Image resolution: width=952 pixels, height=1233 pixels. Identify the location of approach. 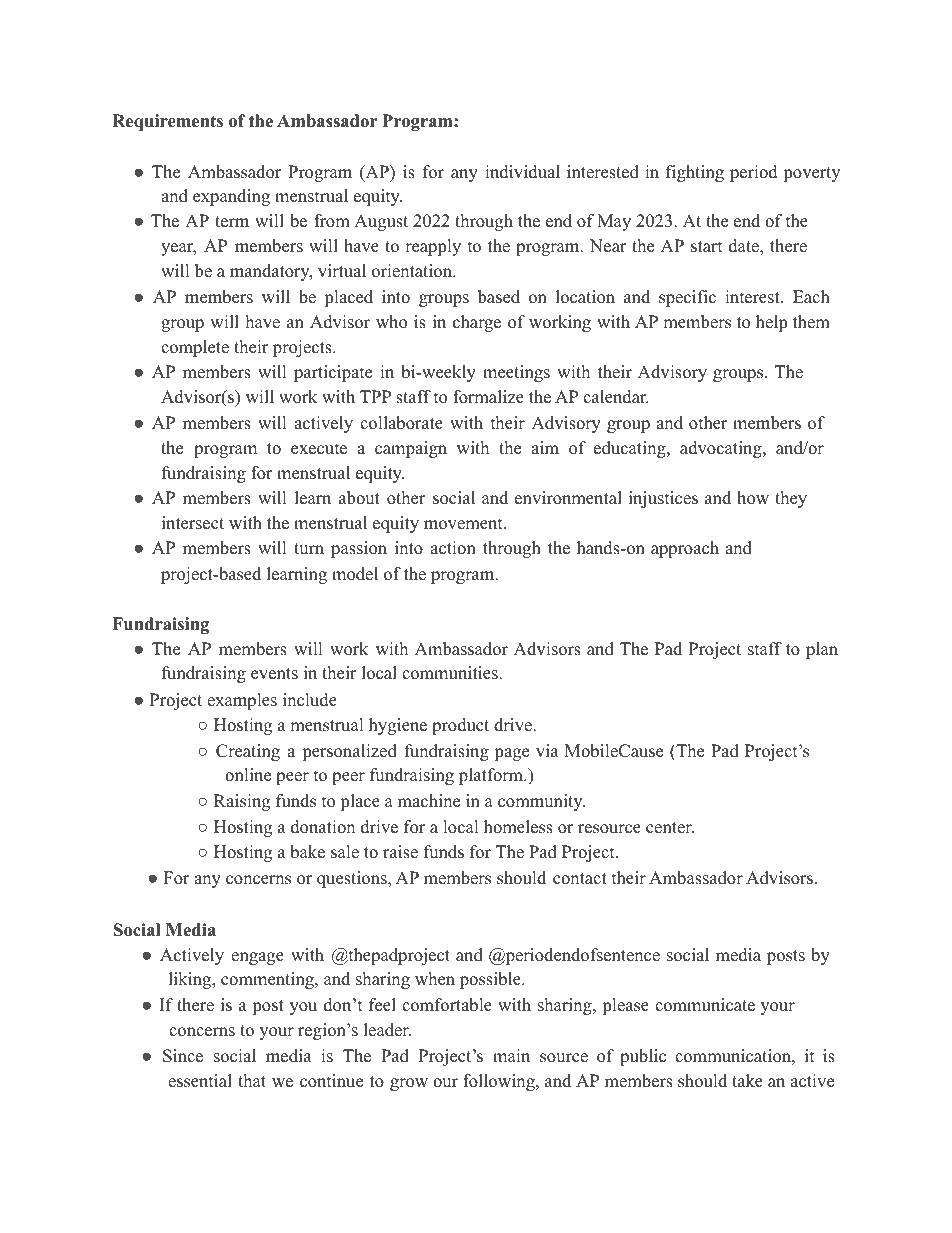
(685, 549).
